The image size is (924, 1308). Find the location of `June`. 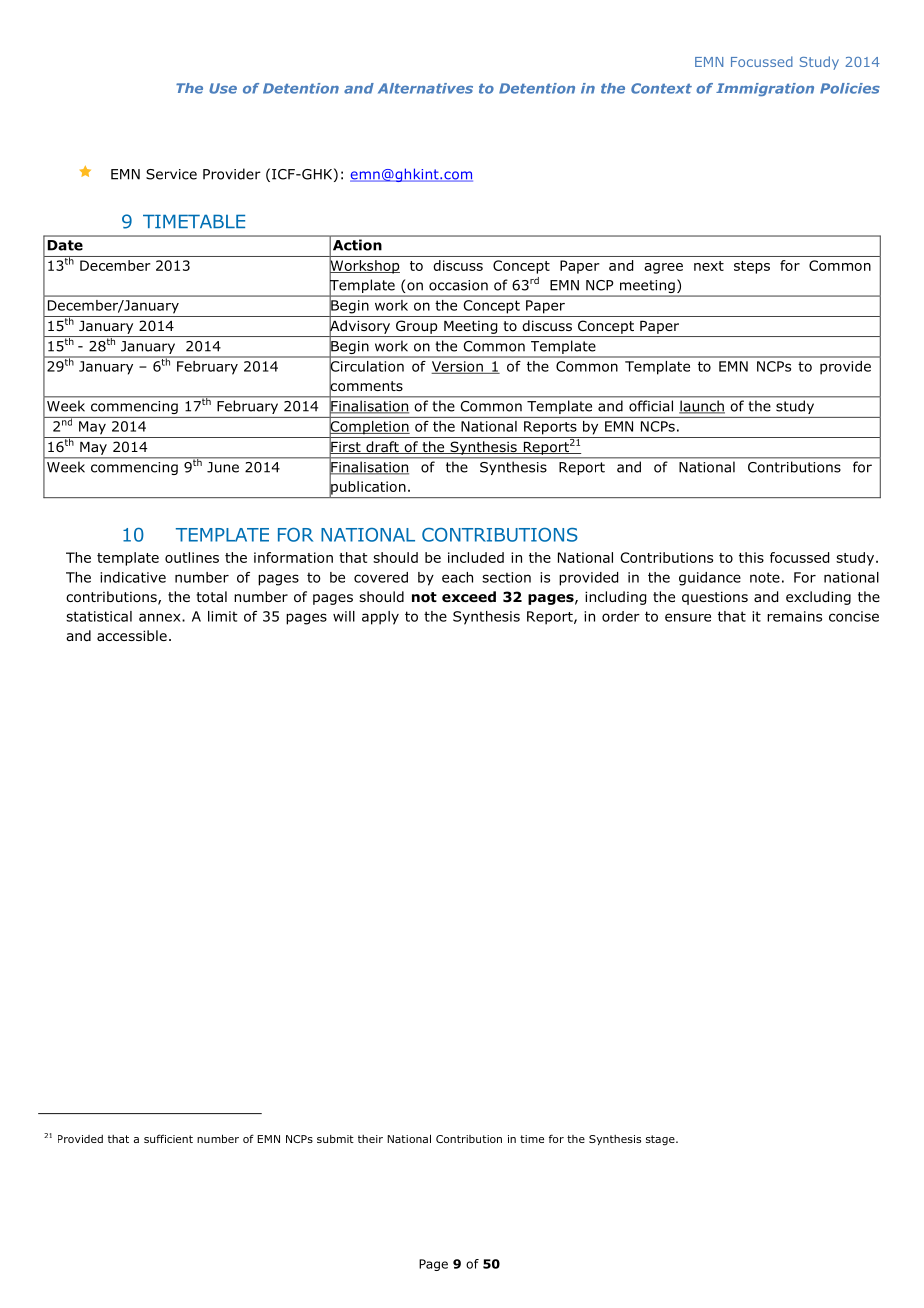

June is located at coordinates (223, 467).
